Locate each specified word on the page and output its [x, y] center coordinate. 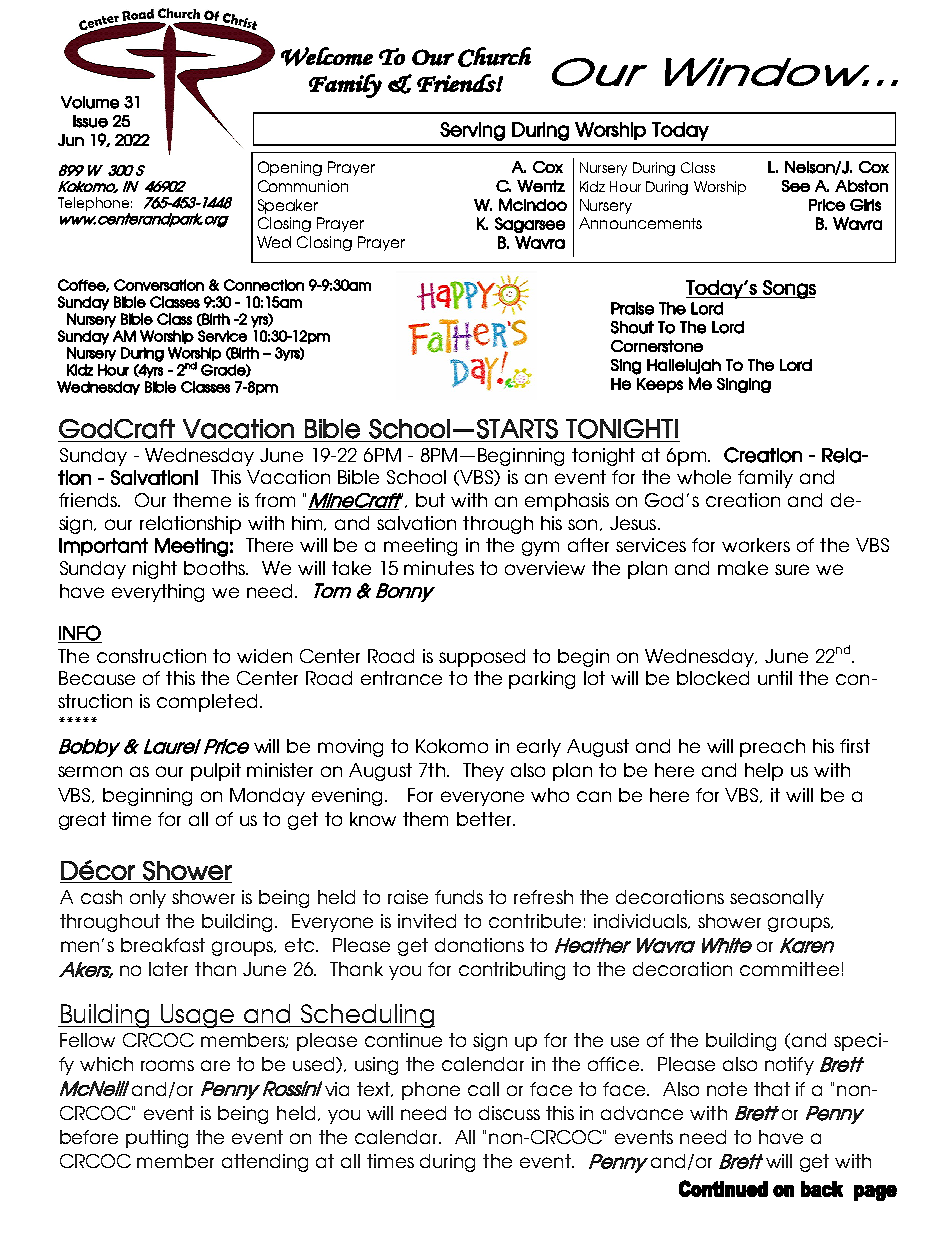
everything [158, 593]
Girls [865, 205]
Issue [90, 121]
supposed [482, 658]
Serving [472, 131]
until [775, 678]
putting [157, 1139]
